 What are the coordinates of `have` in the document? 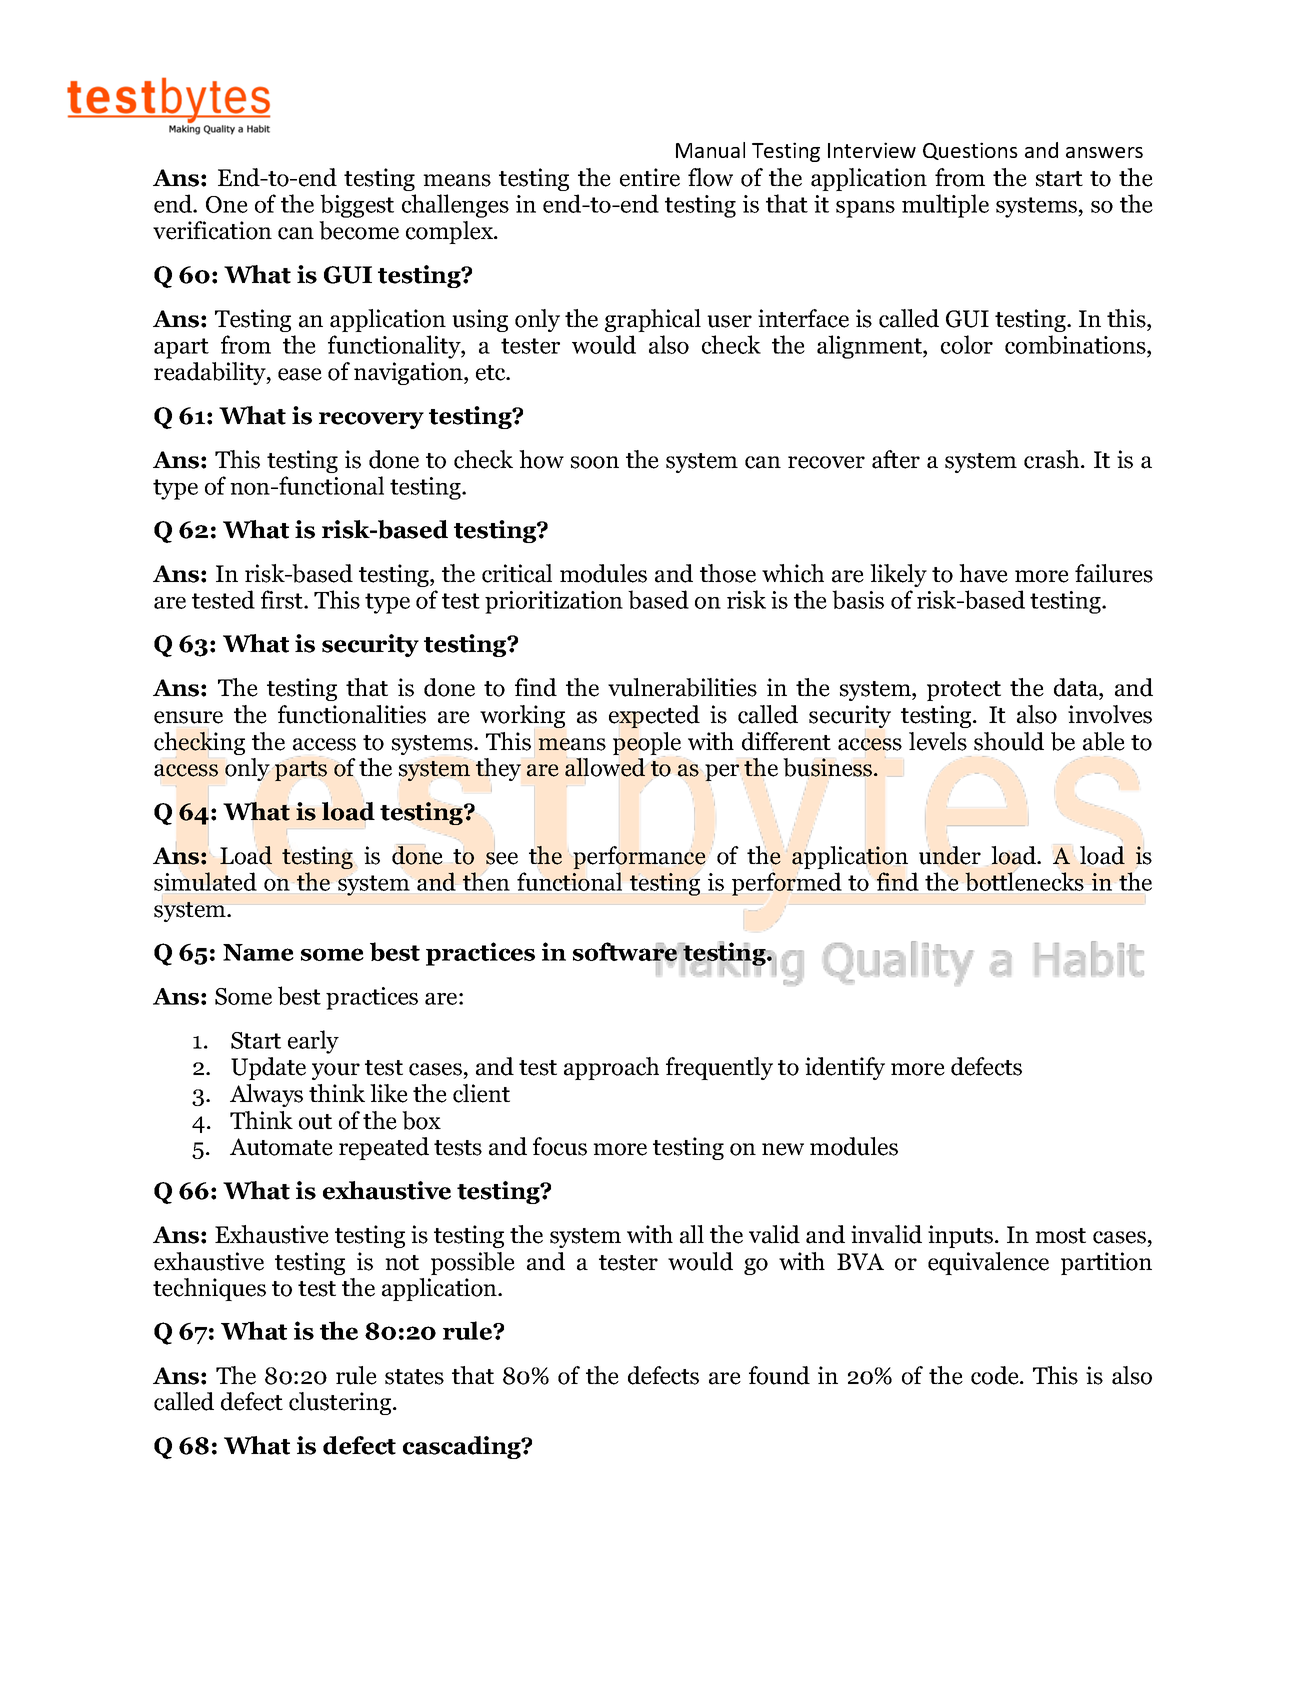 It's located at (983, 573).
